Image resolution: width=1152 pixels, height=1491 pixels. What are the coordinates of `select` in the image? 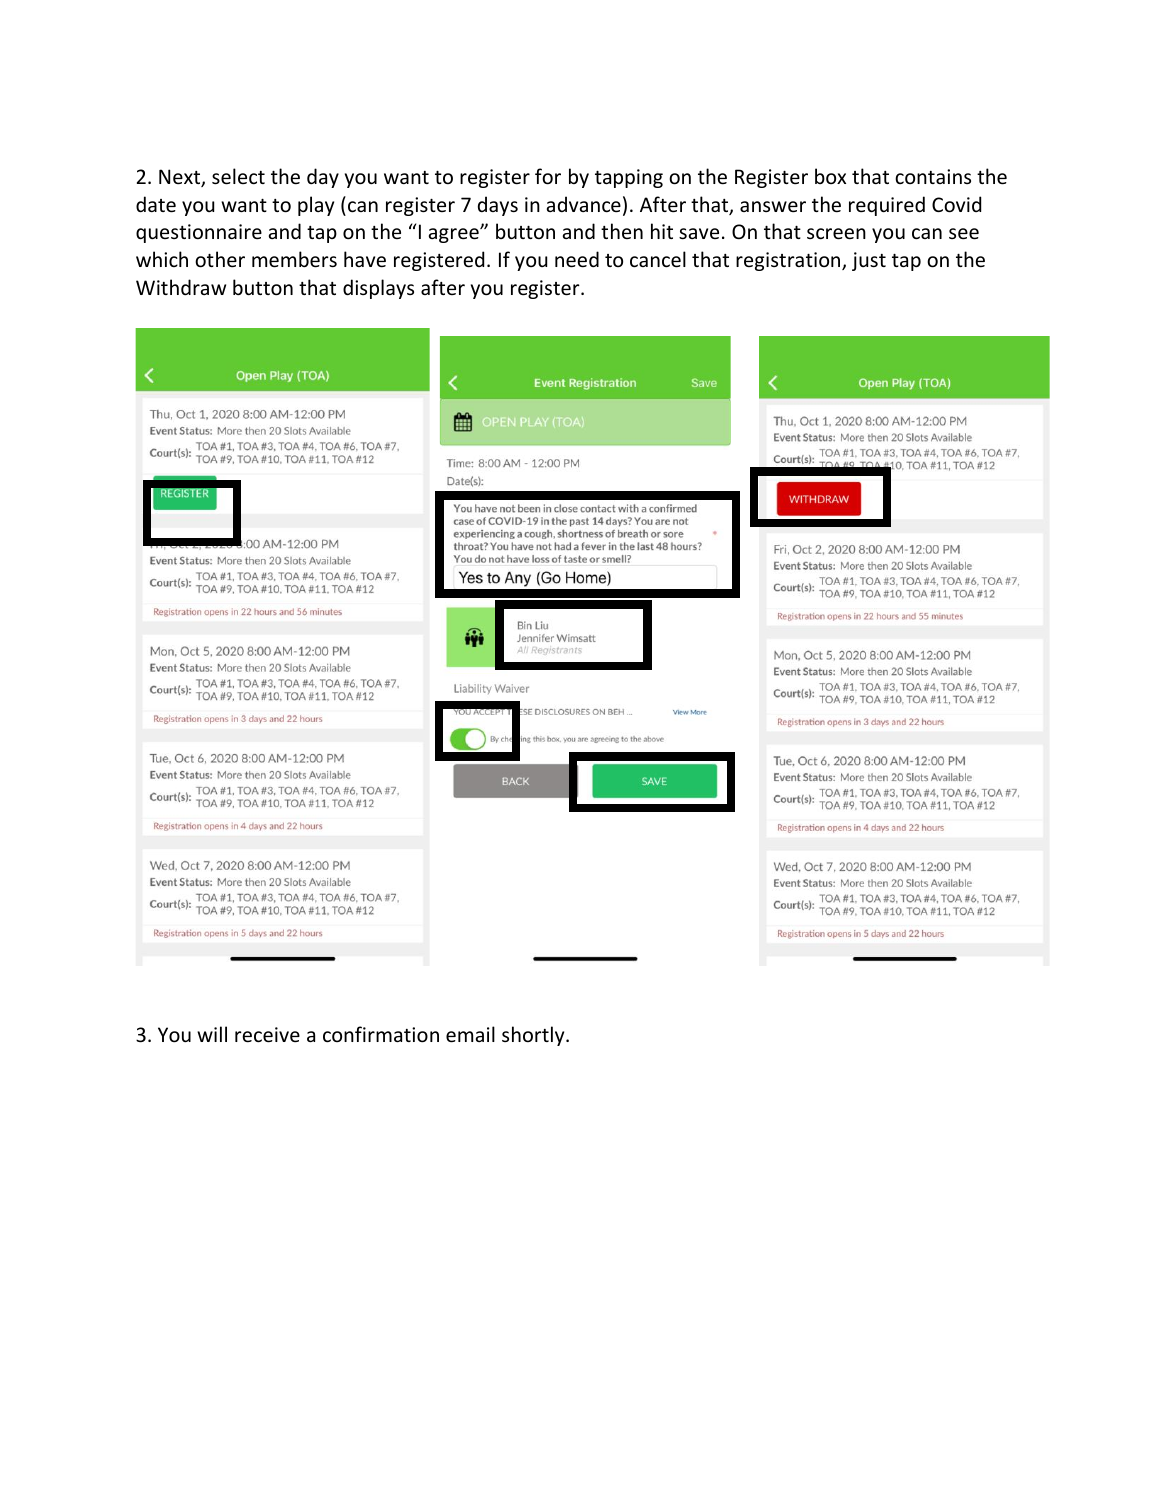 It's located at (238, 176).
